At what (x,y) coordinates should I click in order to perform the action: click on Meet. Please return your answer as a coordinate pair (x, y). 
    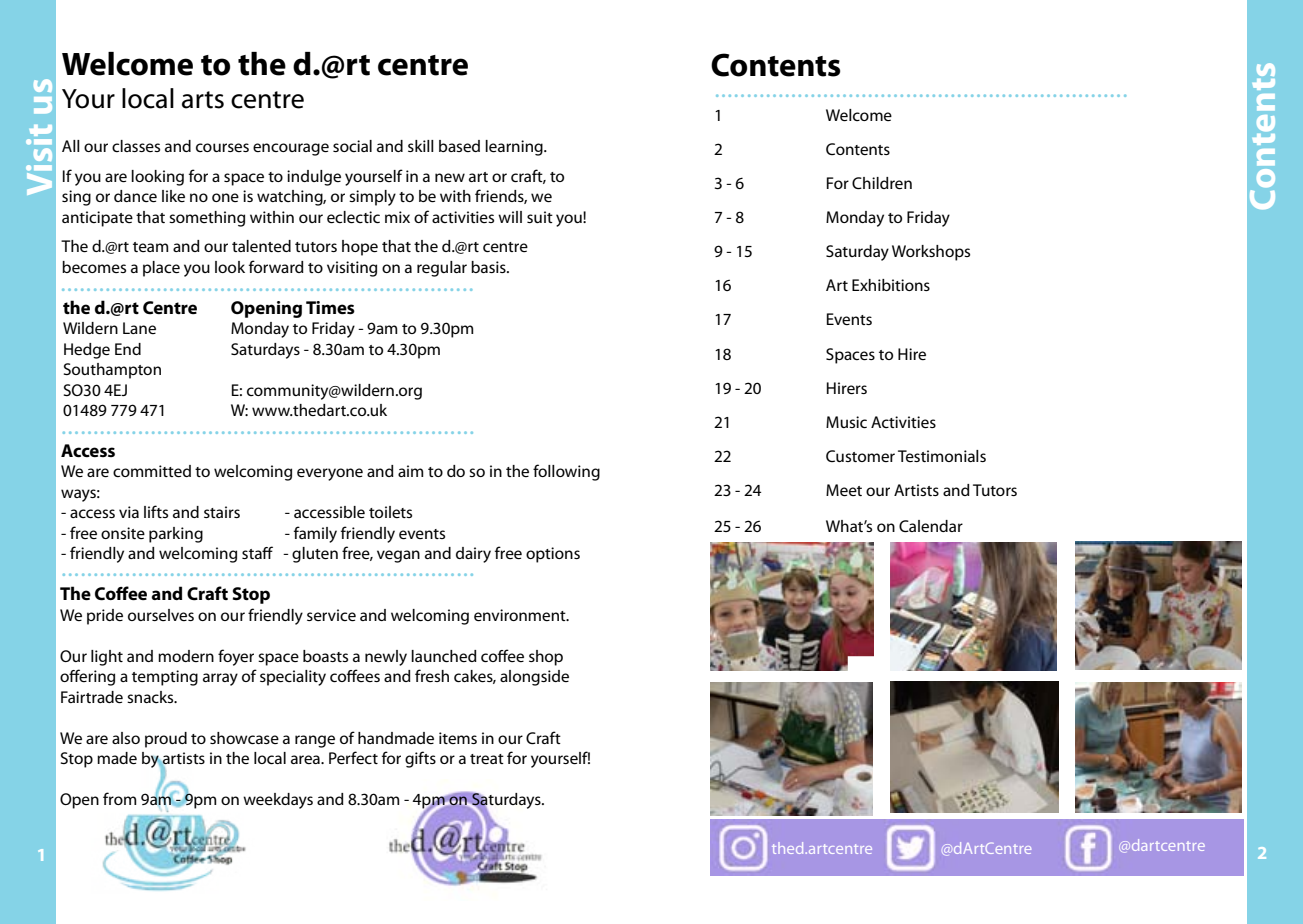
    Looking at the image, I should click on (844, 490).
